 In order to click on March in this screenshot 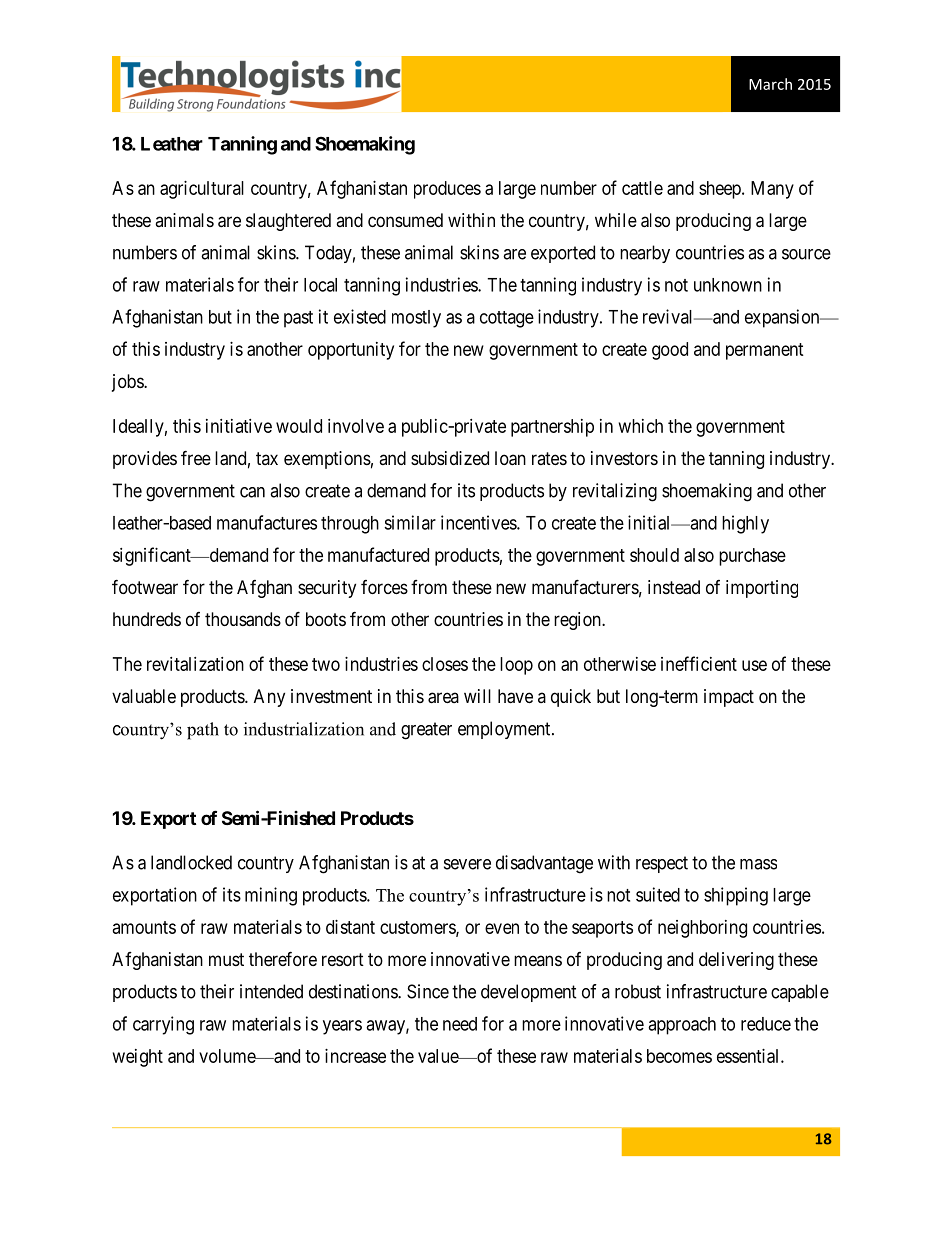, I will do `click(770, 84)`.
